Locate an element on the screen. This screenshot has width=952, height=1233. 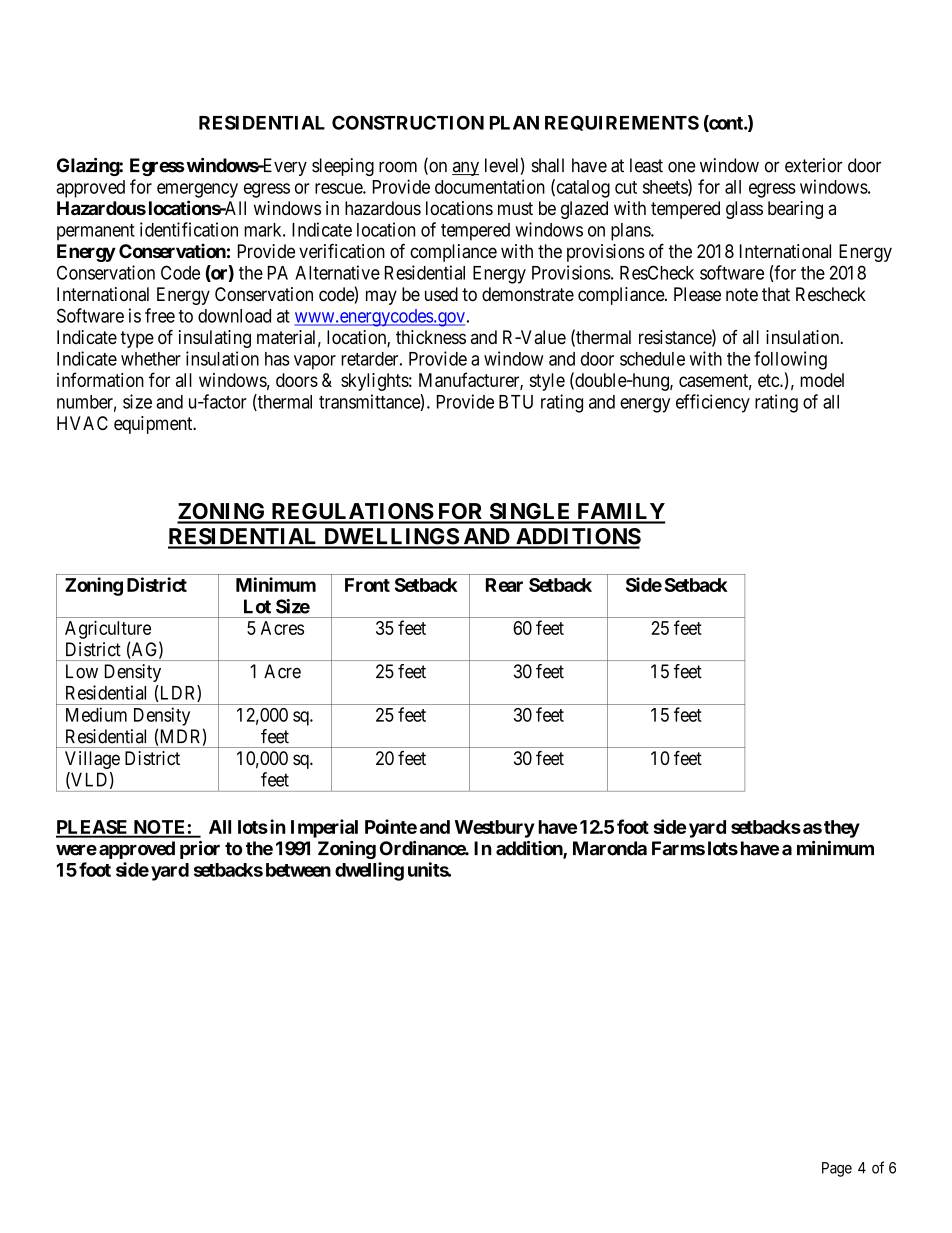
Rear is located at coordinates (504, 585).
